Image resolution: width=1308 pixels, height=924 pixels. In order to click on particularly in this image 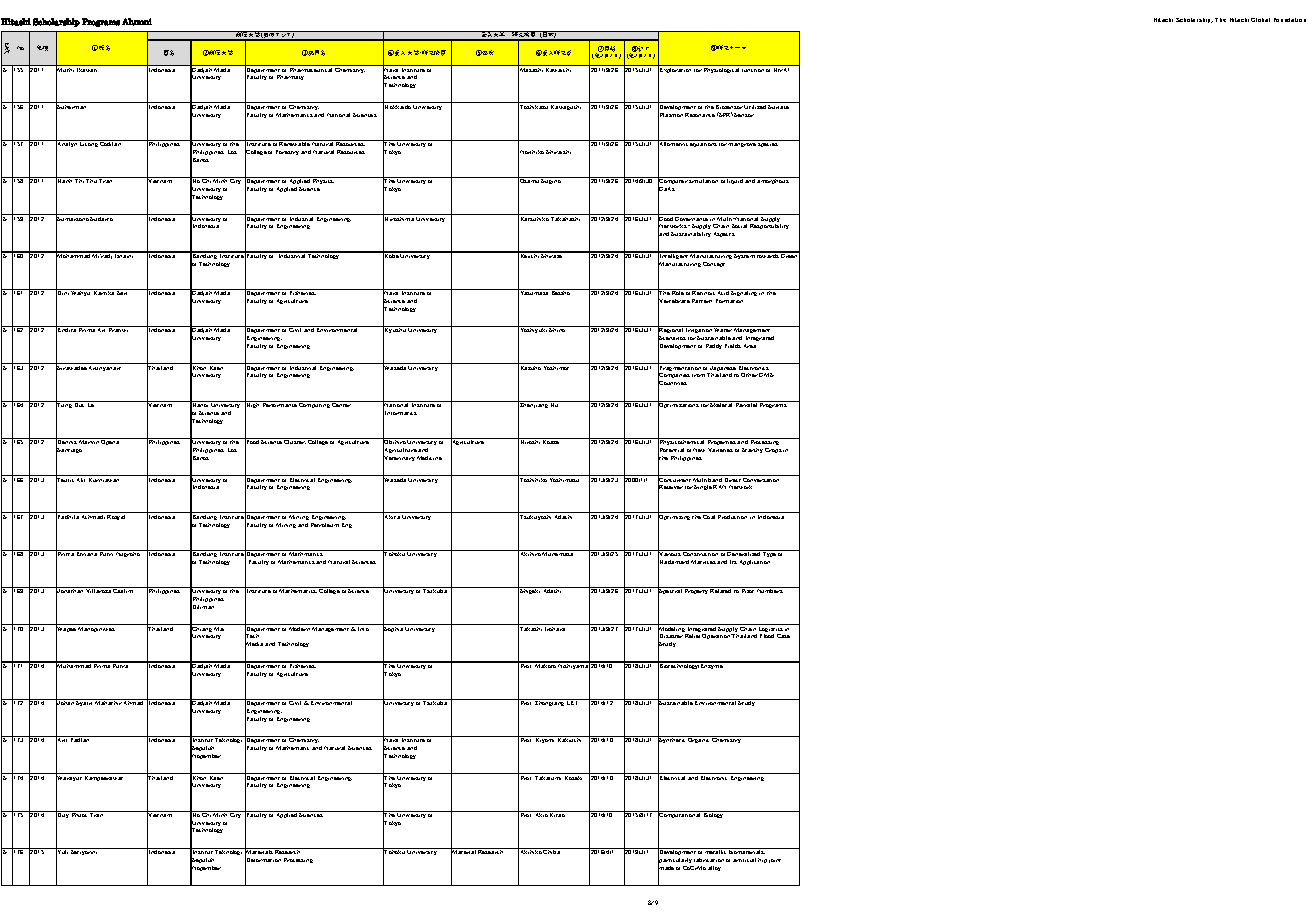, I will do `click(675, 861)`.
